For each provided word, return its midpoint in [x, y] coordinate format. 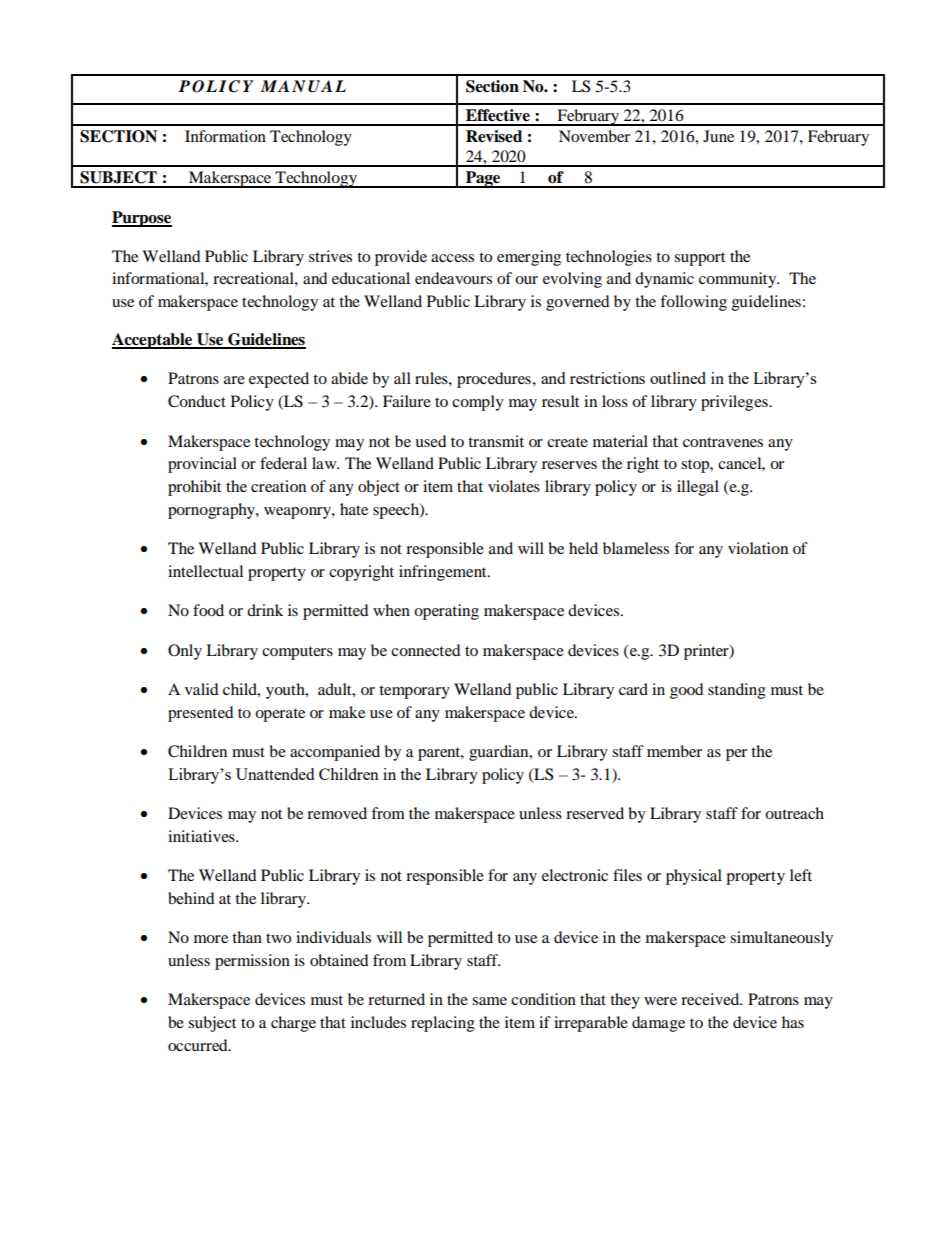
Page [483, 179]
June [718, 136]
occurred [199, 1045]
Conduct [197, 401]
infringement [444, 573]
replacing [443, 1024]
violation [758, 548]
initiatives [202, 836]
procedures [494, 380]
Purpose [142, 219]
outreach [794, 813]
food [208, 610]
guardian [500, 753]
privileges [735, 403]
